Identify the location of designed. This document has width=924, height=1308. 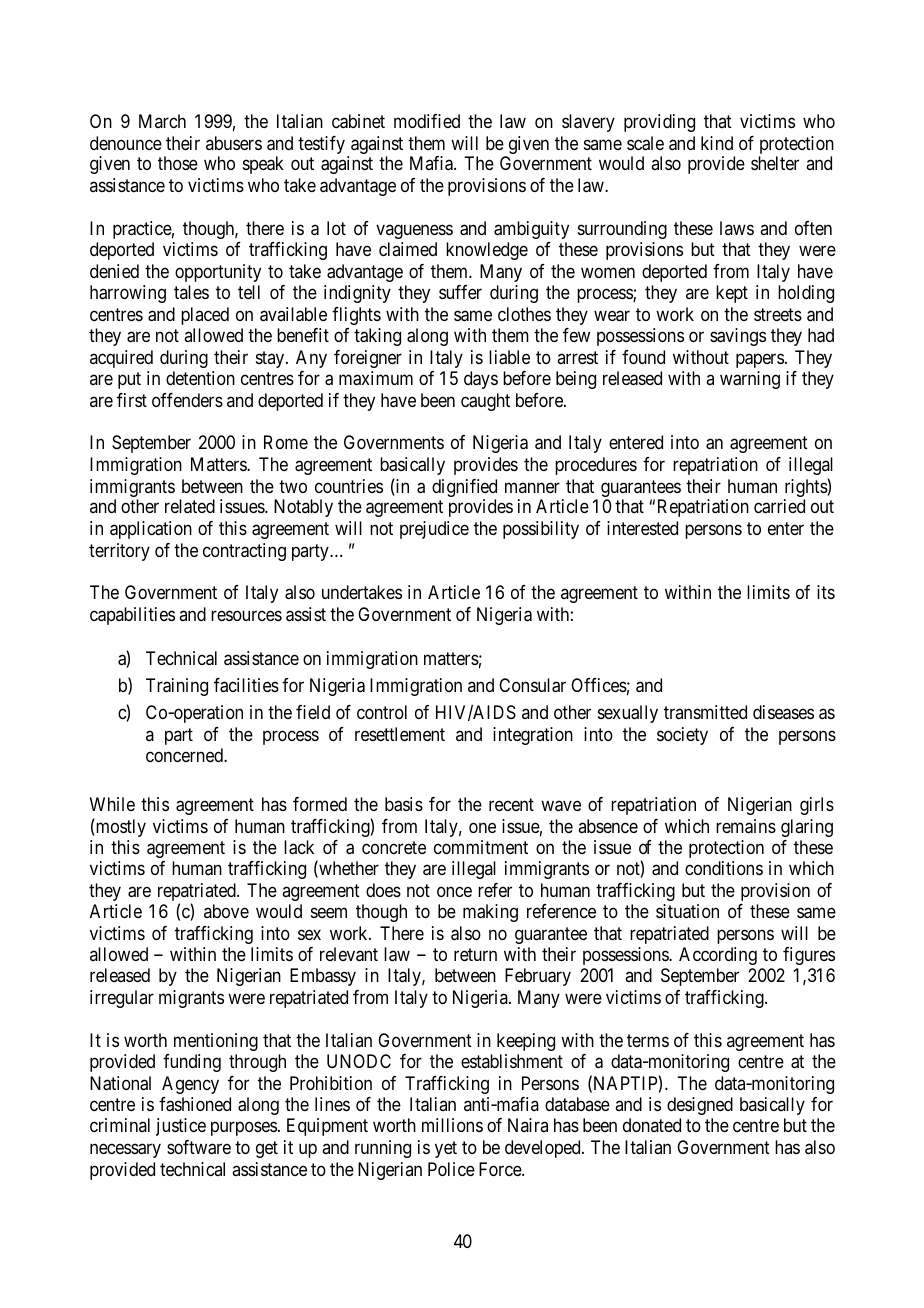
(700, 1106).
